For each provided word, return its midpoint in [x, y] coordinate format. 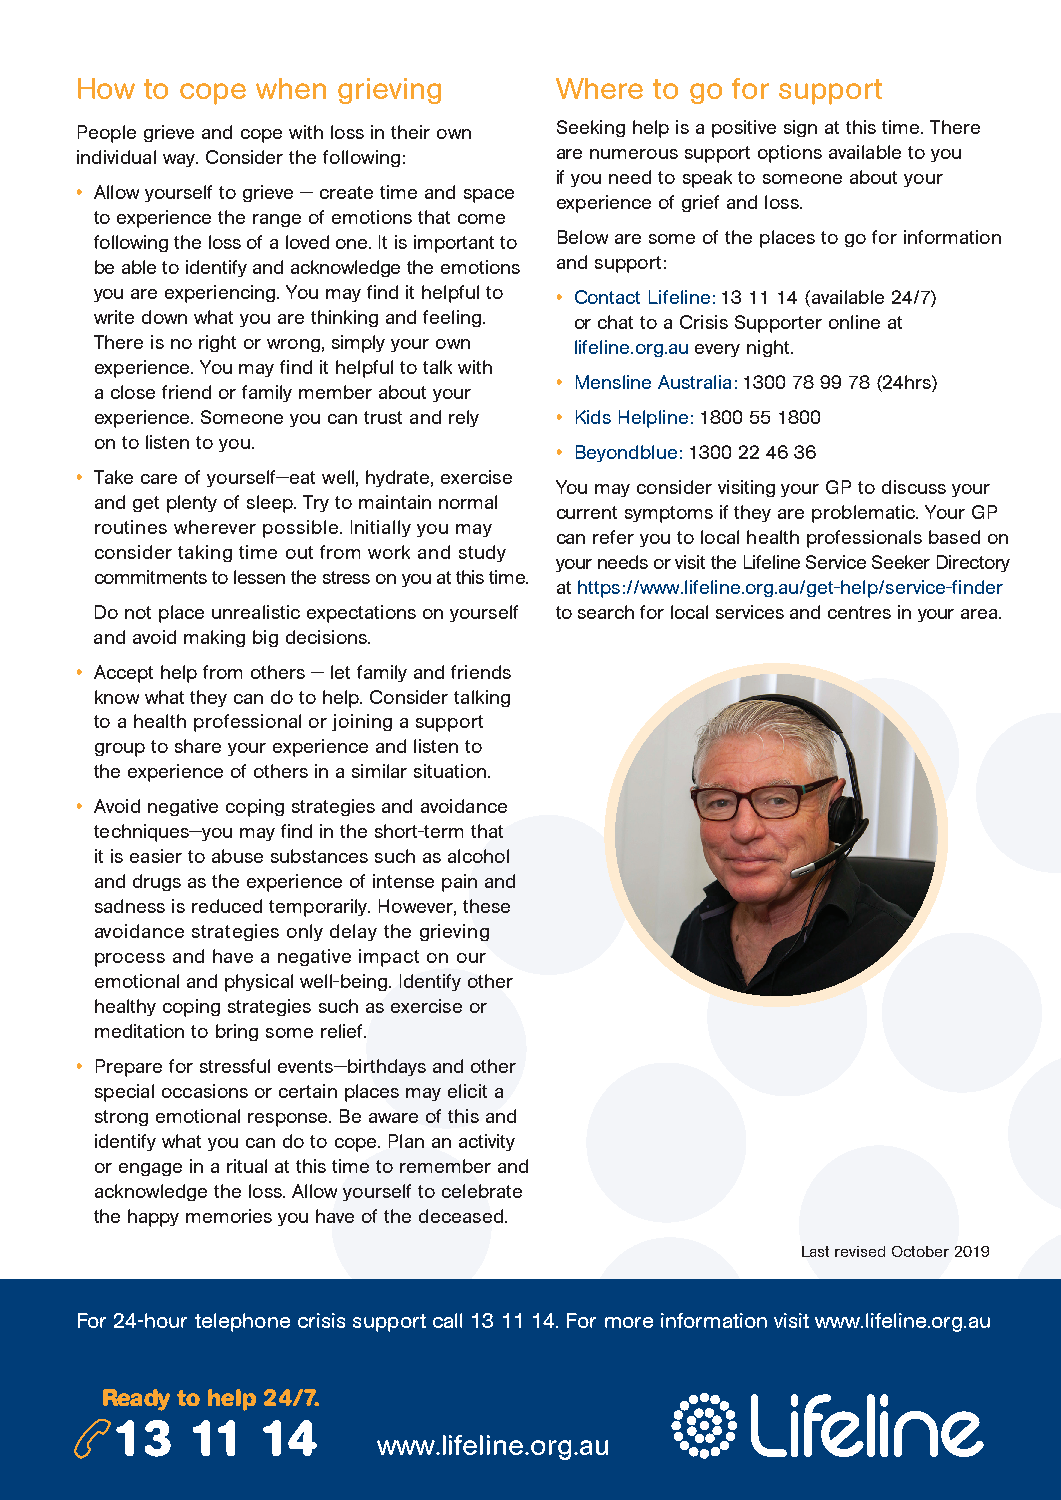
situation [450, 771]
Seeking [591, 128]
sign [800, 128]
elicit [467, 1091]
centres [859, 612]
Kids [593, 417]
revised [860, 1251]
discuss [914, 487]
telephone [242, 1322]
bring [237, 1032]
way [180, 160]
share [198, 746]
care [159, 479]
